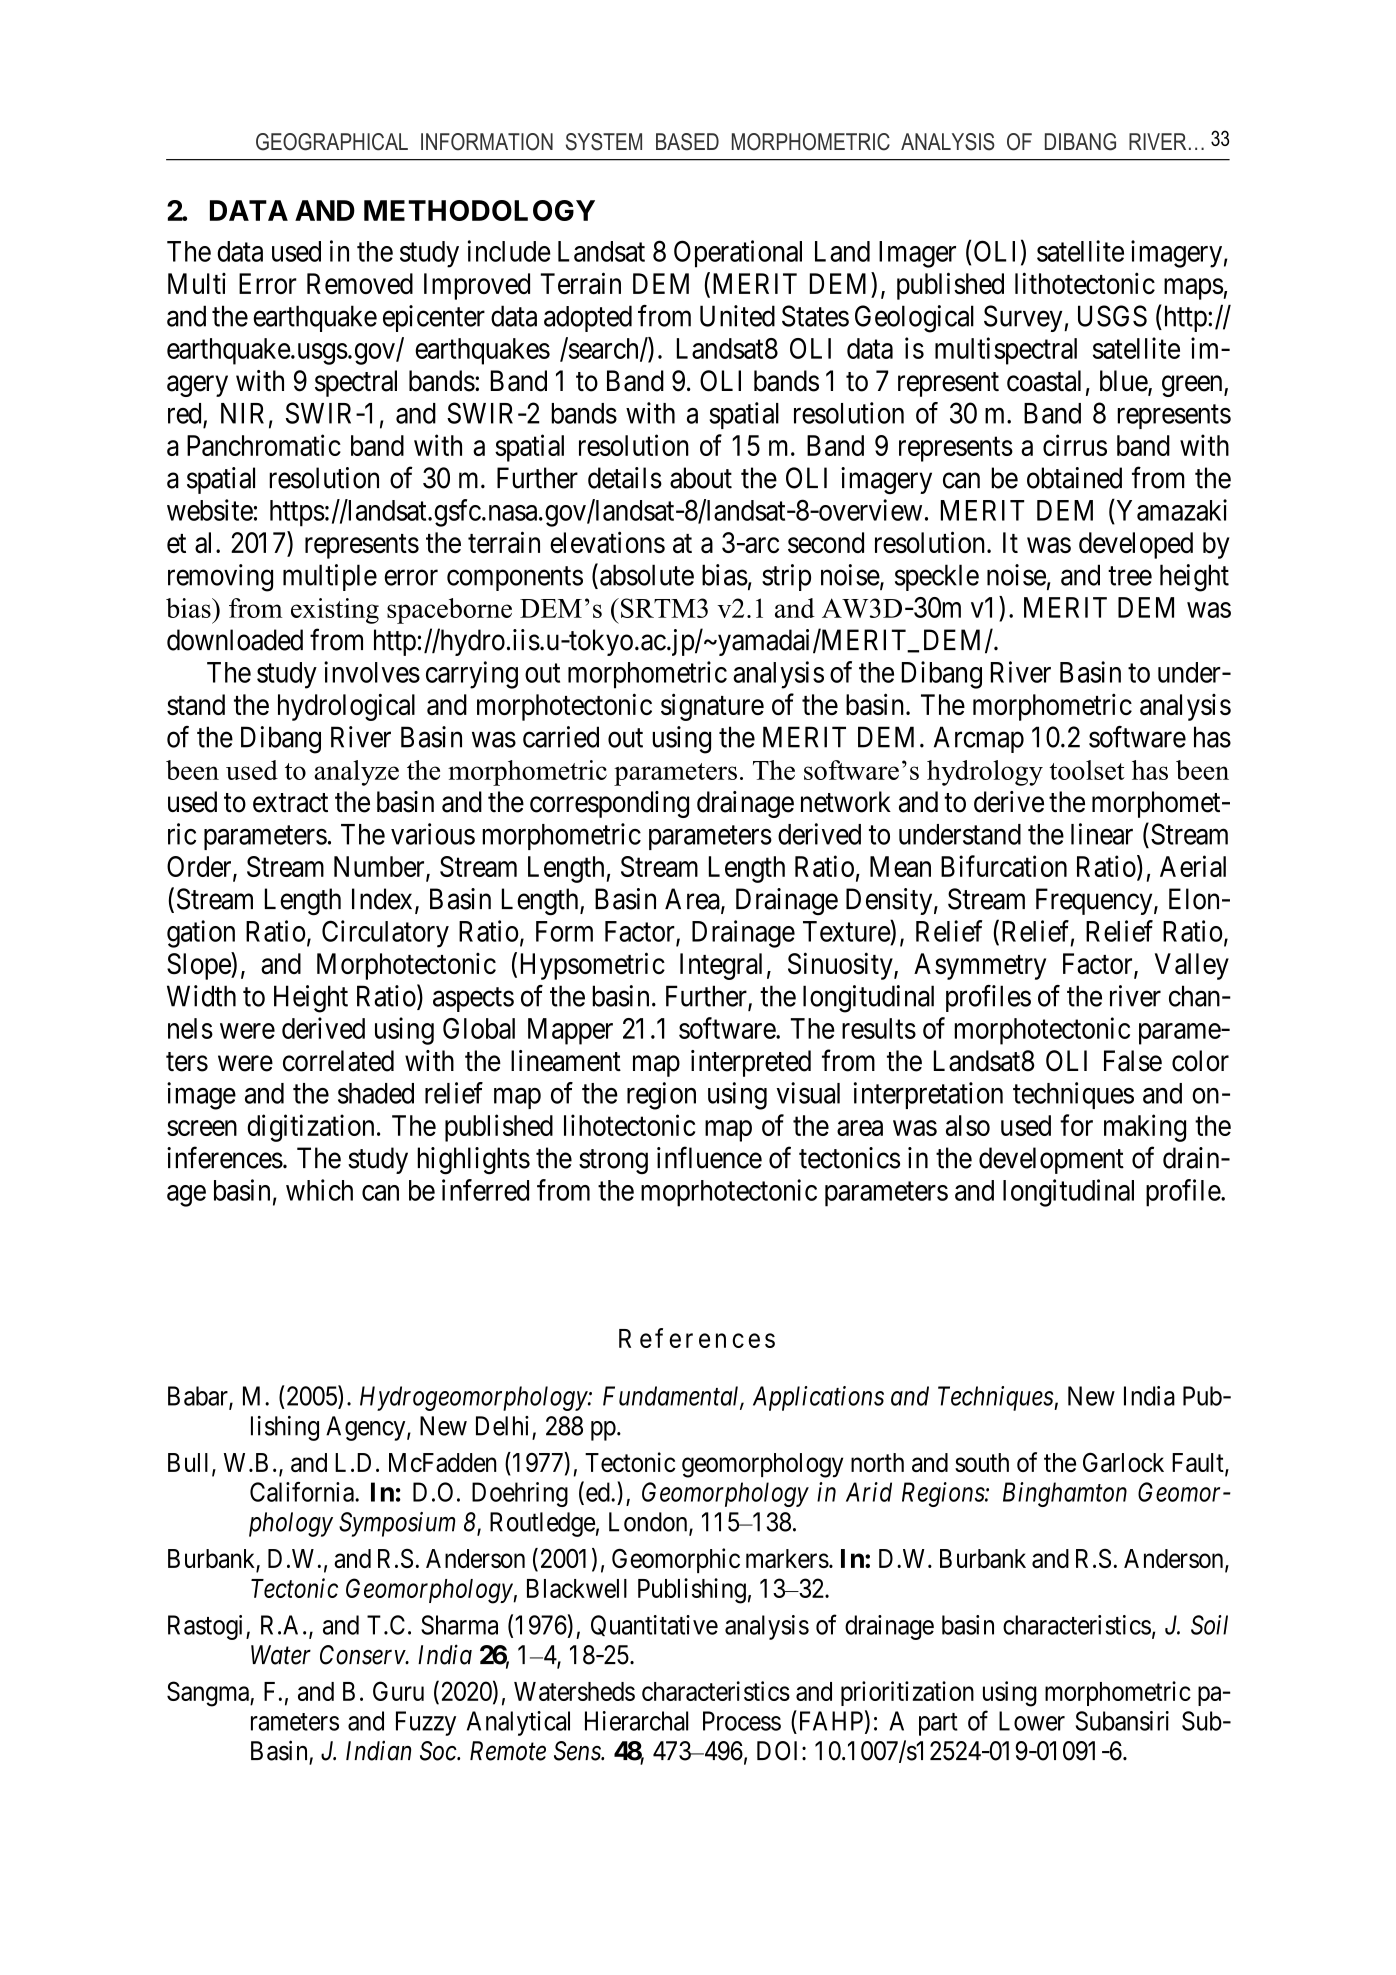 This screenshot has width=1396, height=1975. I want to click on DOI, so click(780, 1751).
